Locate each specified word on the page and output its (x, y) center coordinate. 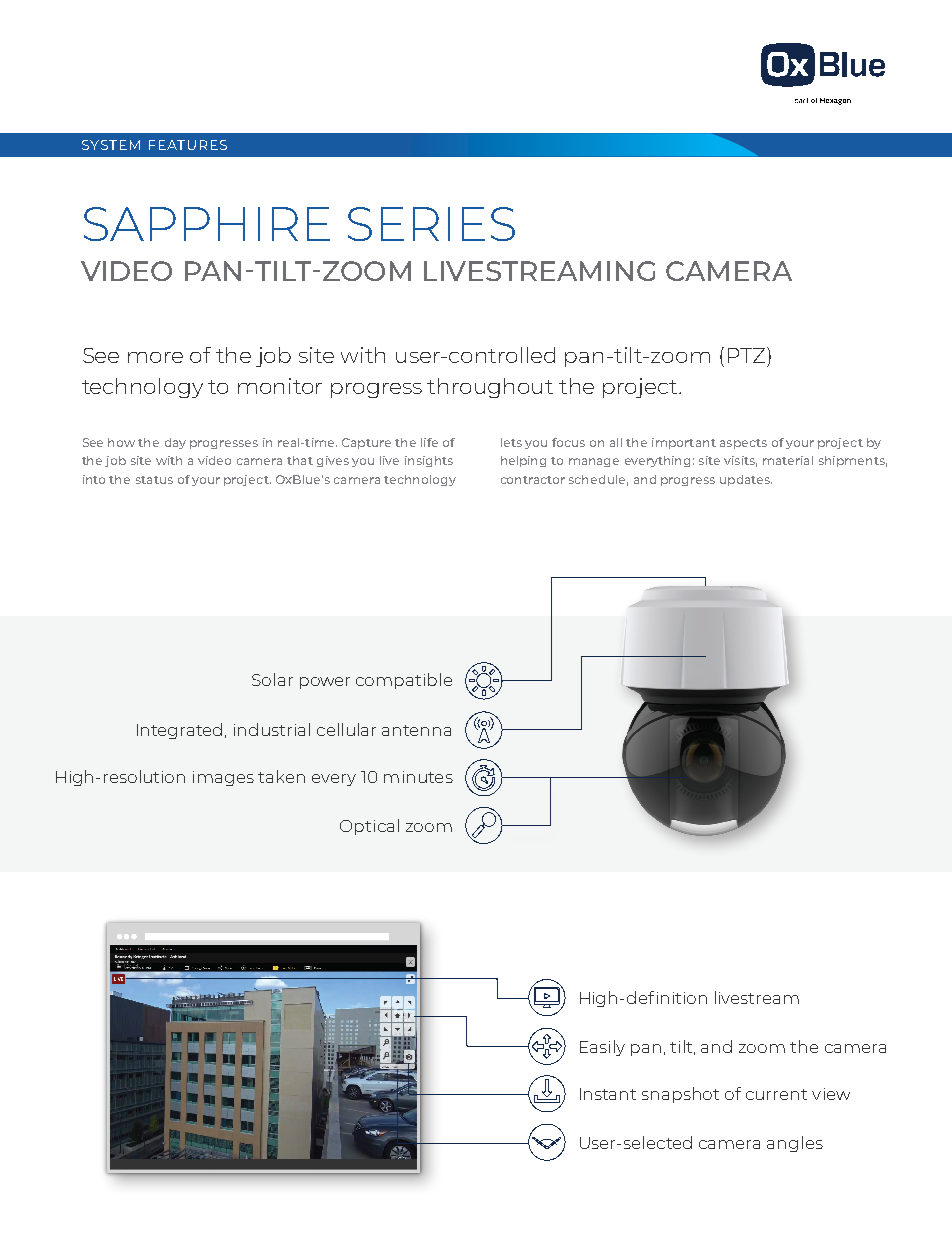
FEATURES (188, 145)
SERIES (431, 224)
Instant (608, 1094)
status (154, 480)
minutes (418, 777)
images (223, 778)
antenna (416, 730)
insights (429, 461)
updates (746, 480)
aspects (743, 444)
